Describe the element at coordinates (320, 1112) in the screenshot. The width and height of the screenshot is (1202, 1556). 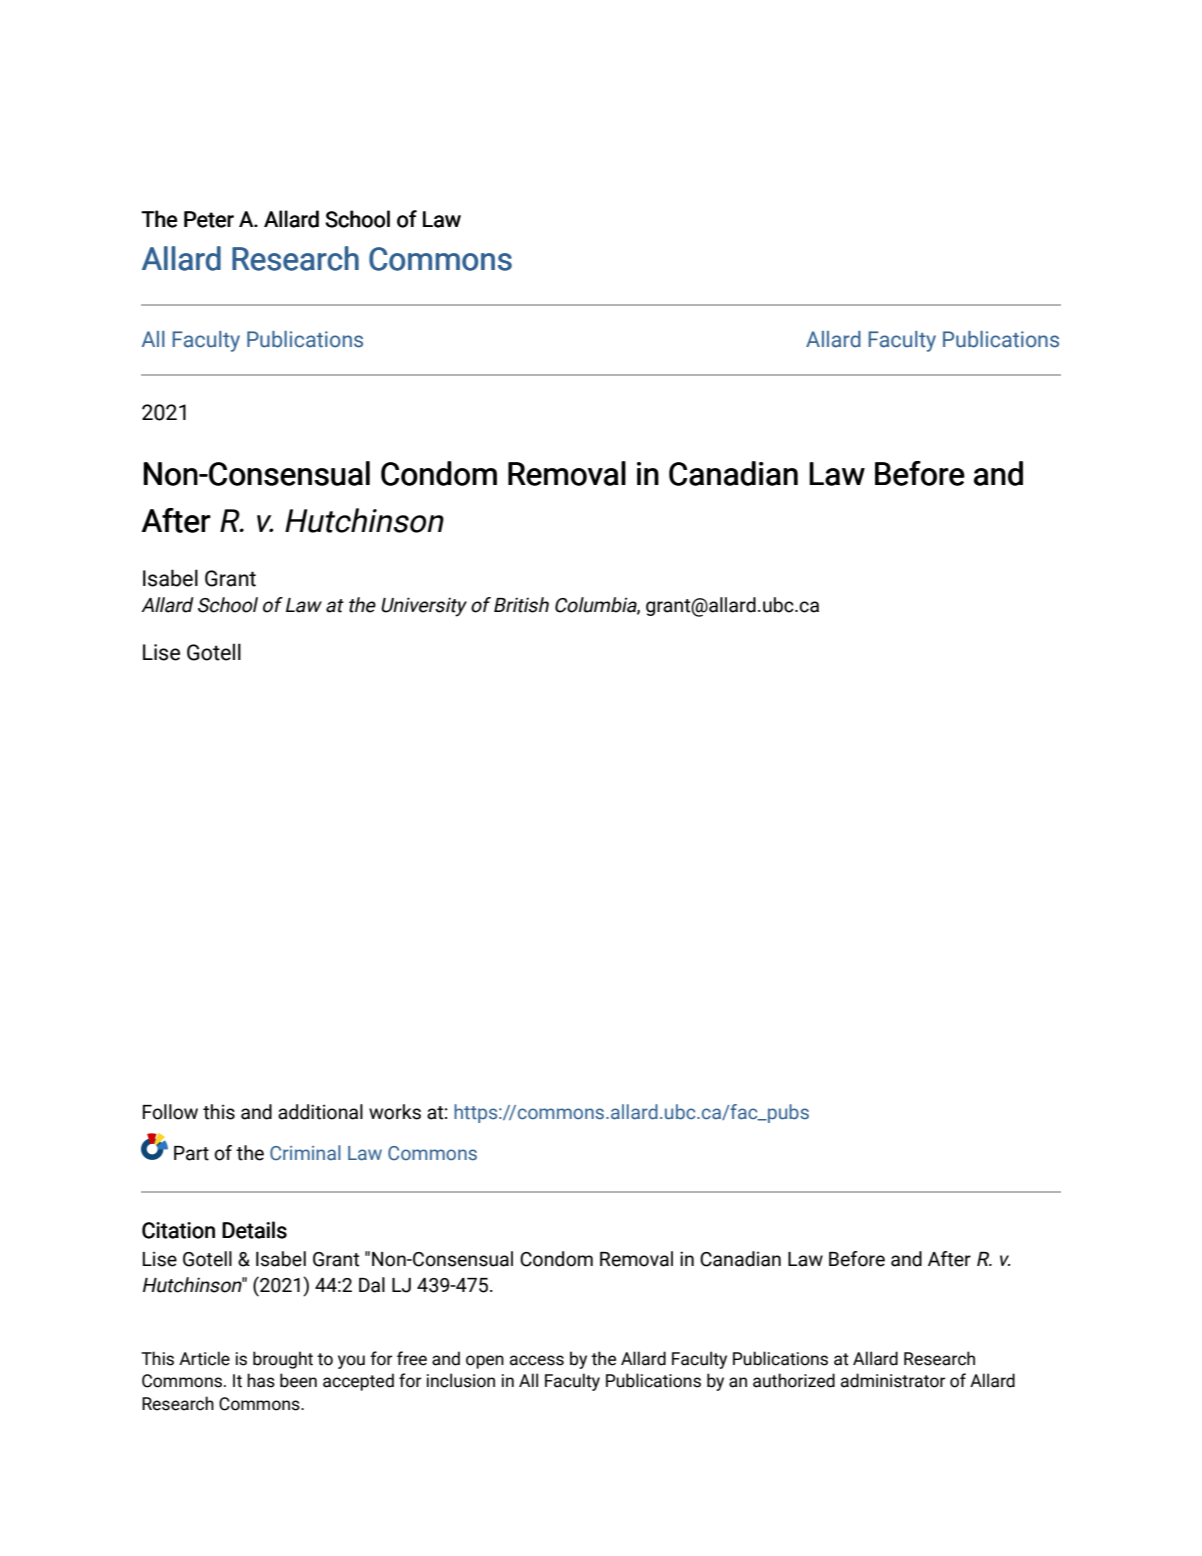
I see `additional` at that location.
